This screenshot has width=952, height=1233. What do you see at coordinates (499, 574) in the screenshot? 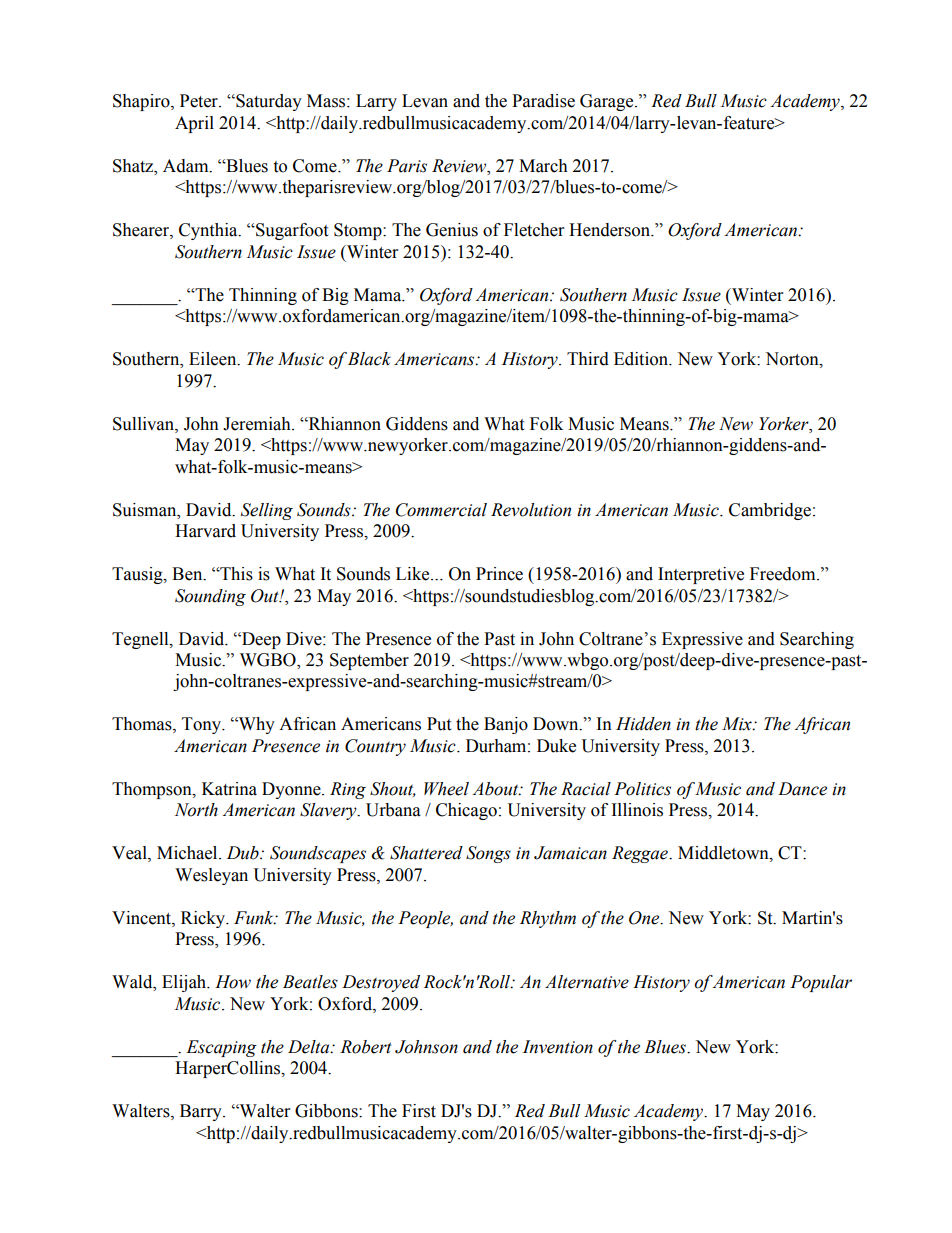
I see `Prince` at bounding box center [499, 574].
